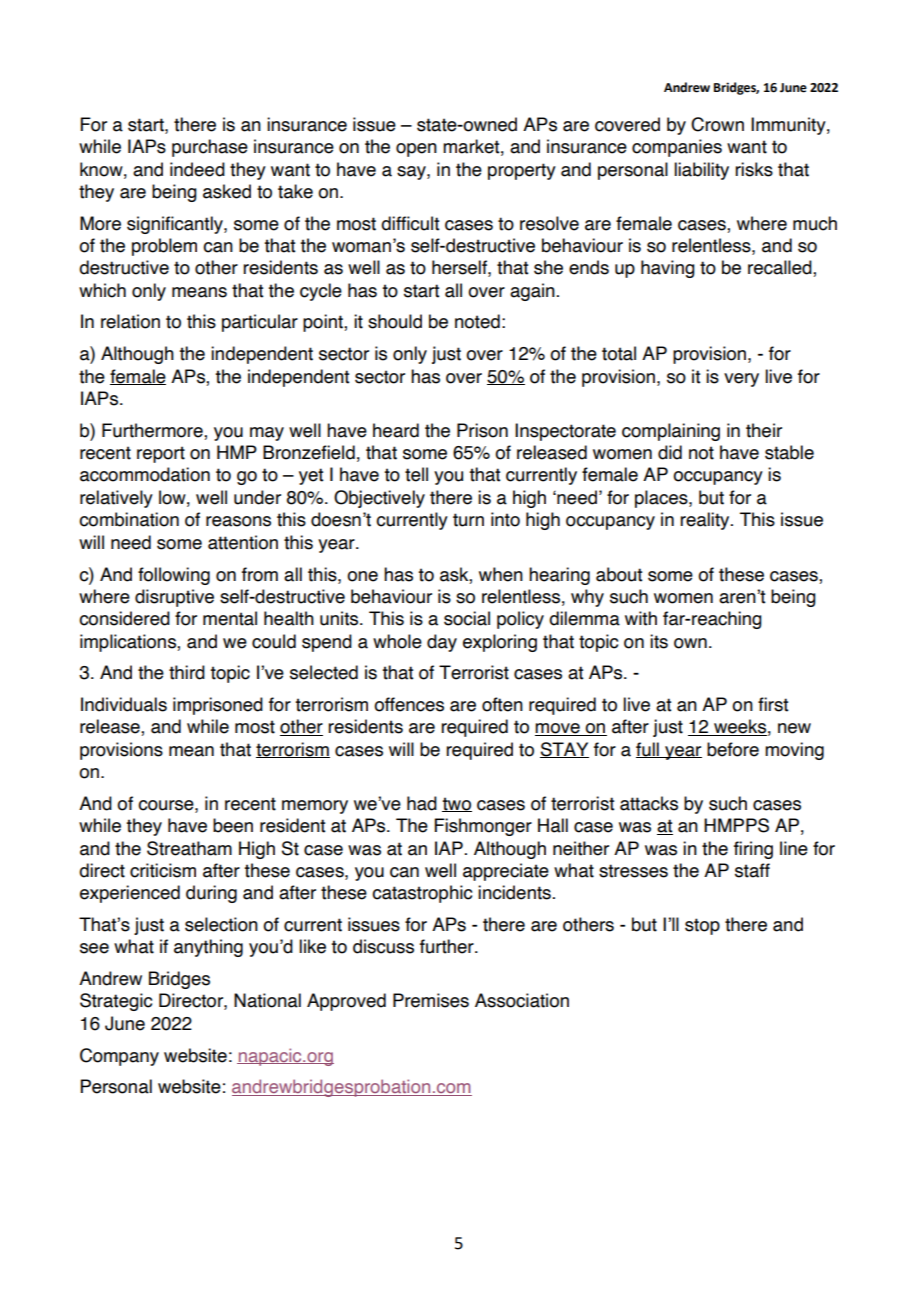  I want to click on Company, so click(119, 1057).
